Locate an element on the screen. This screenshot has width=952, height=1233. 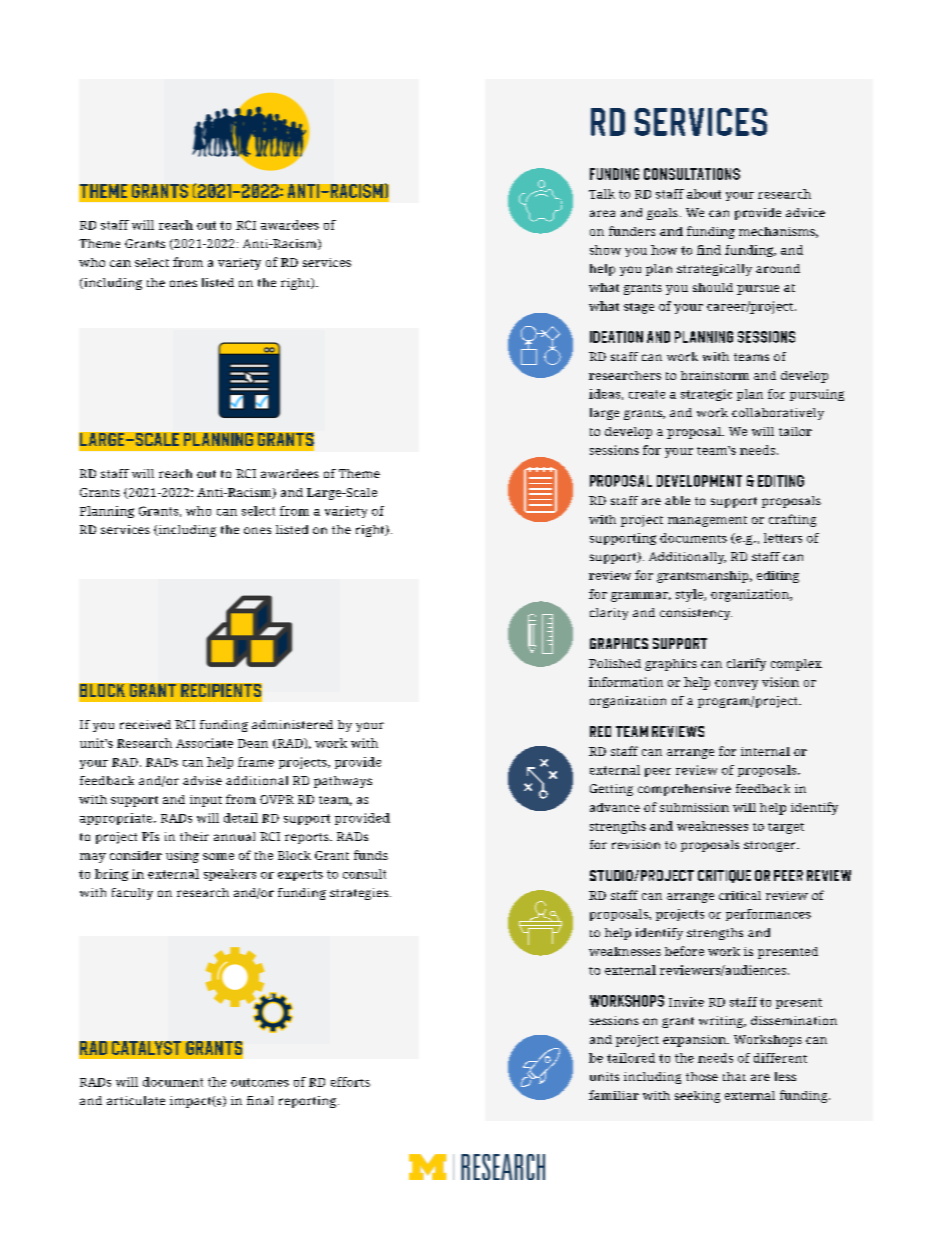
area is located at coordinates (602, 213).
